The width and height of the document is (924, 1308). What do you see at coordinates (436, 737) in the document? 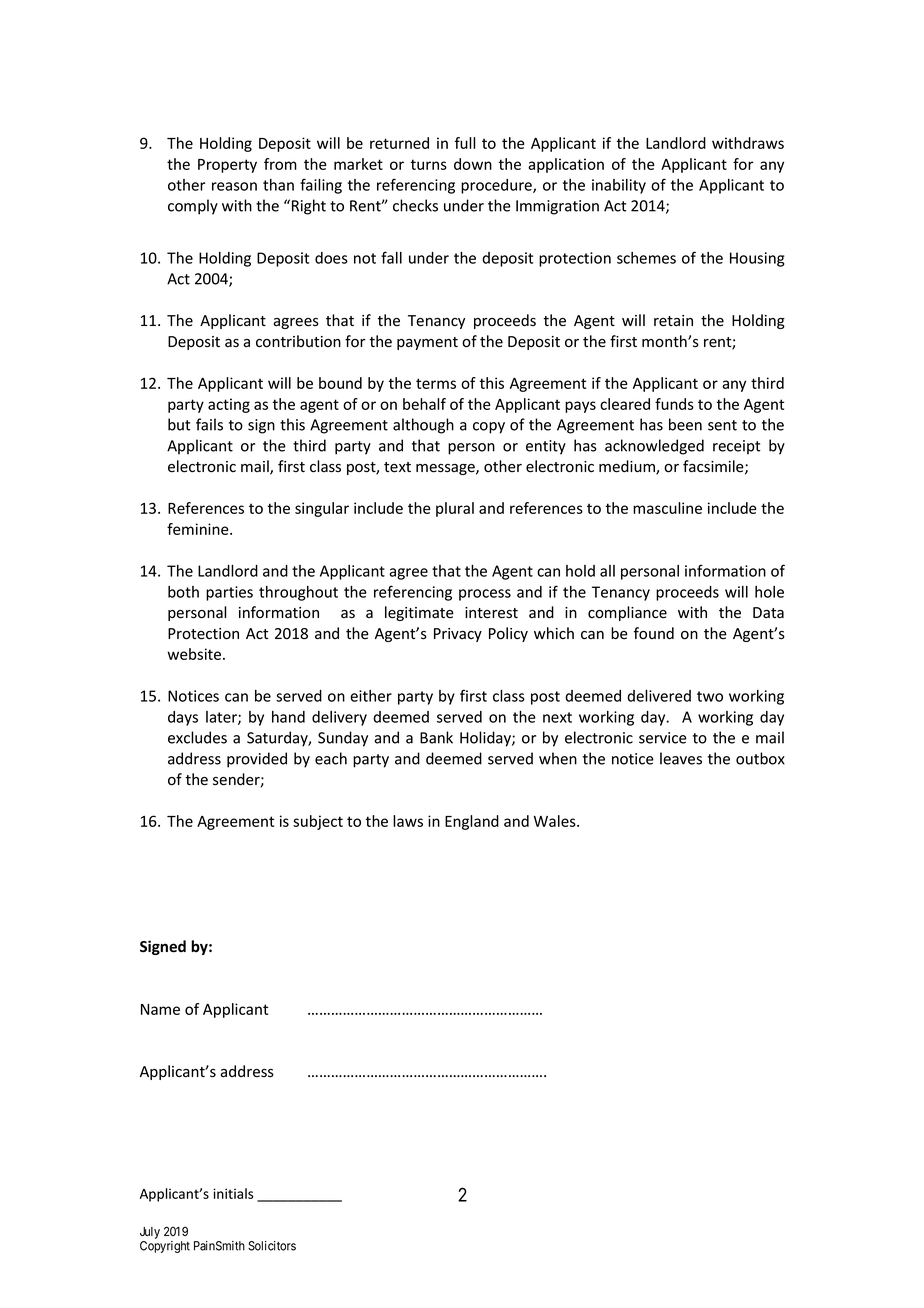
I see `Bank` at bounding box center [436, 737].
